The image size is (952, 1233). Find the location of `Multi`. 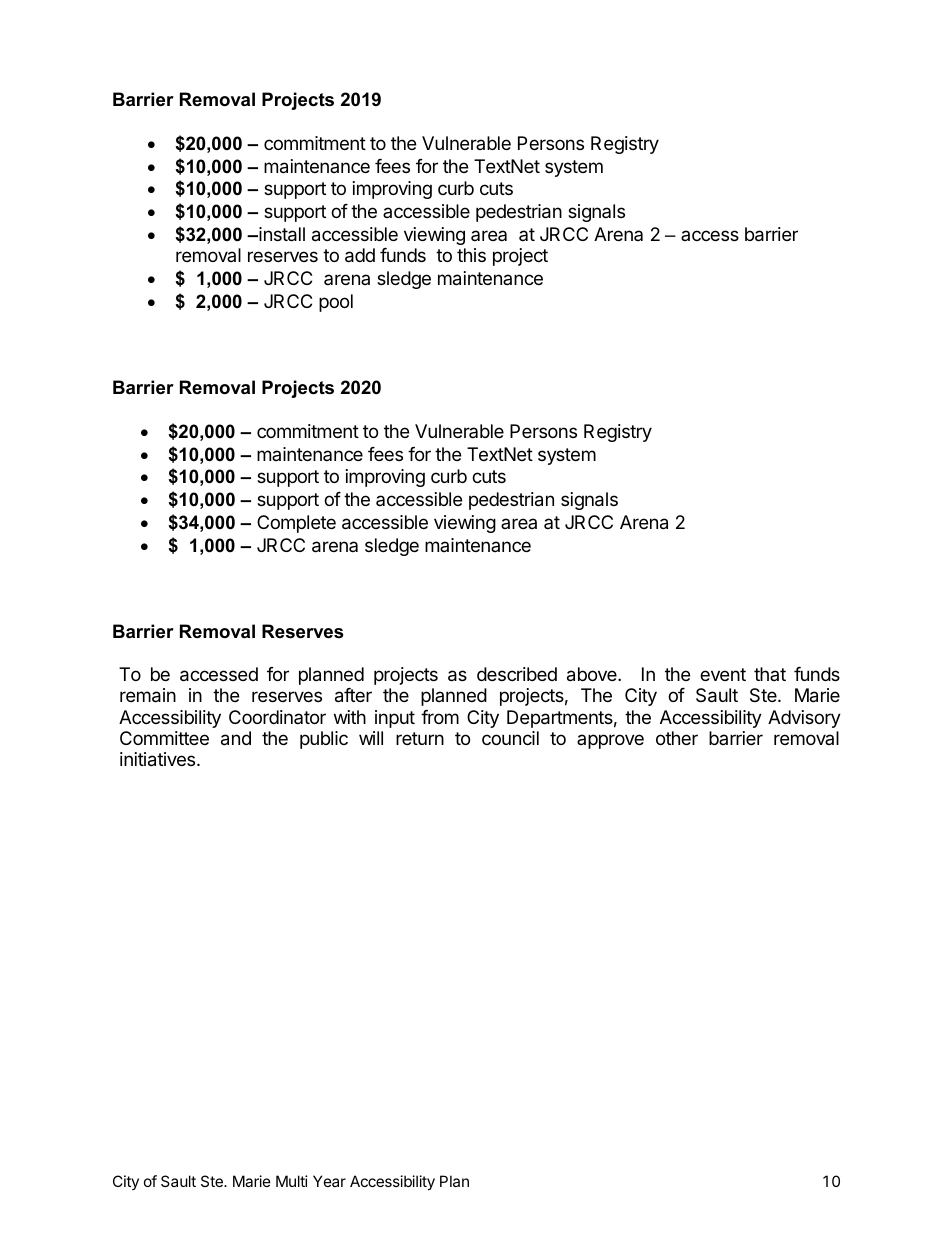

Multi is located at coordinates (292, 1181).
